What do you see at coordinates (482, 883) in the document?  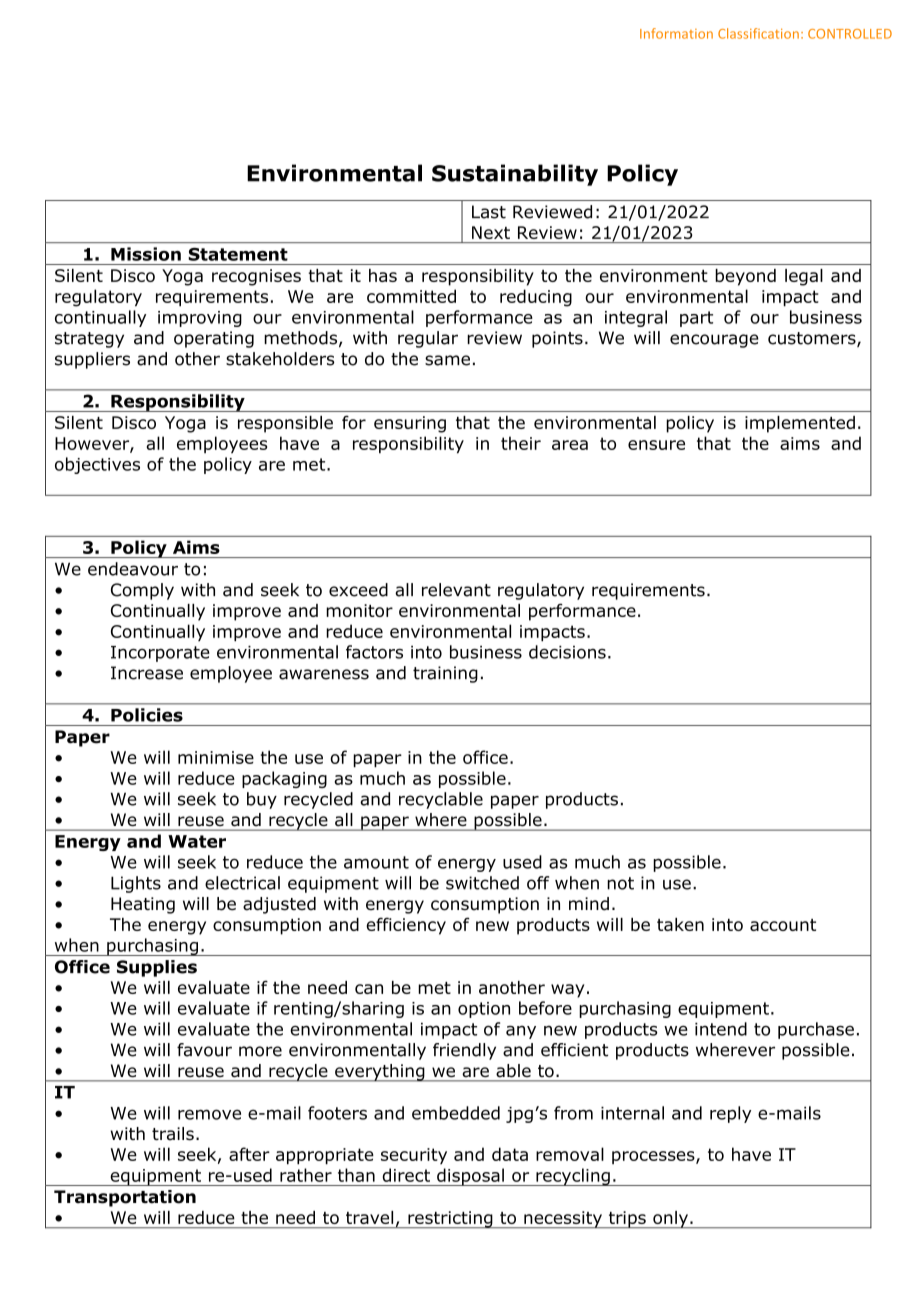 I see `switched` at bounding box center [482, 883].
